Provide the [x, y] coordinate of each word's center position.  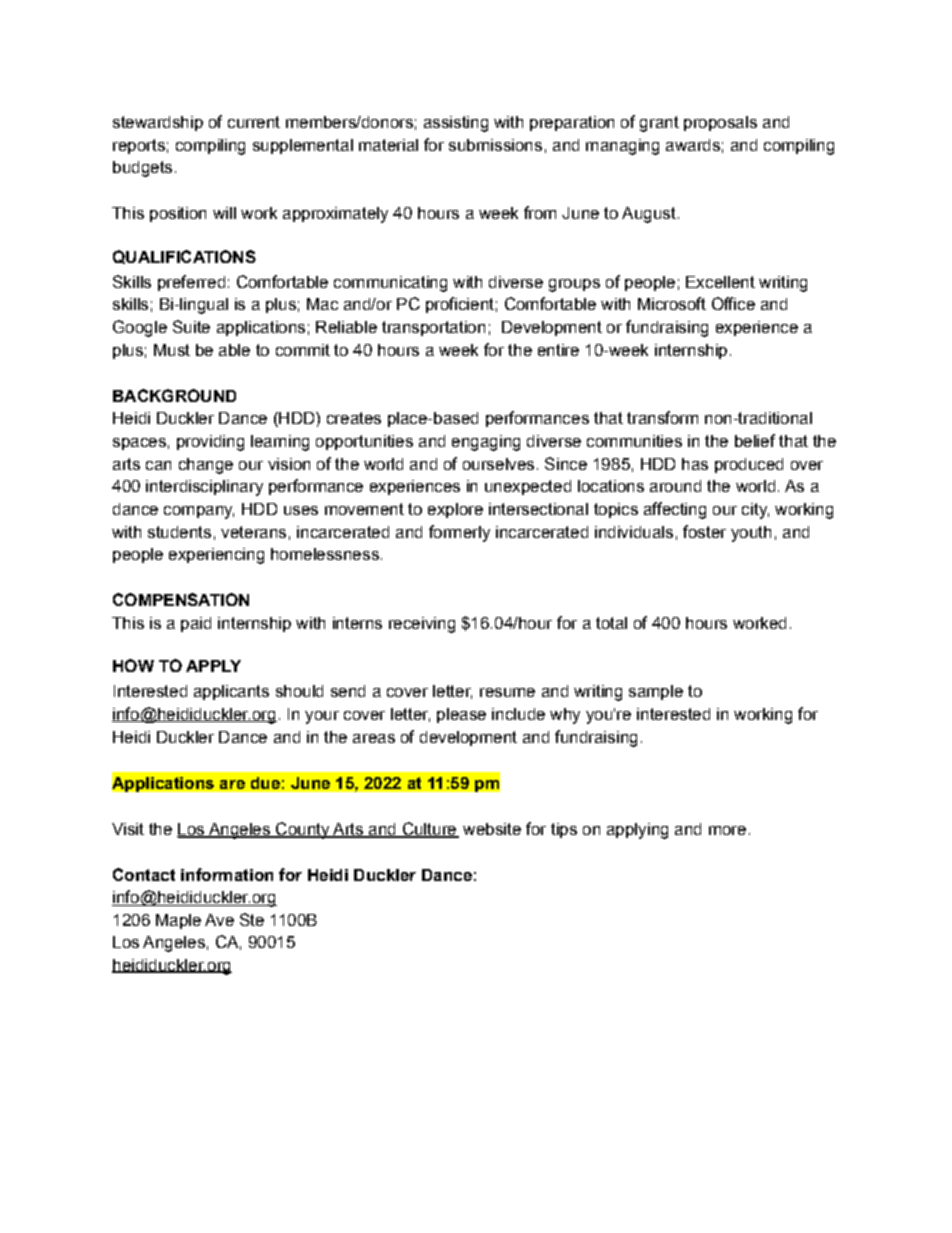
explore [455, 510]
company [199, 512]
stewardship [158, 123]
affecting [675, 510]
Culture [429, 829]
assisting [456, 124]
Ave [219, 920]
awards [693, 145]
